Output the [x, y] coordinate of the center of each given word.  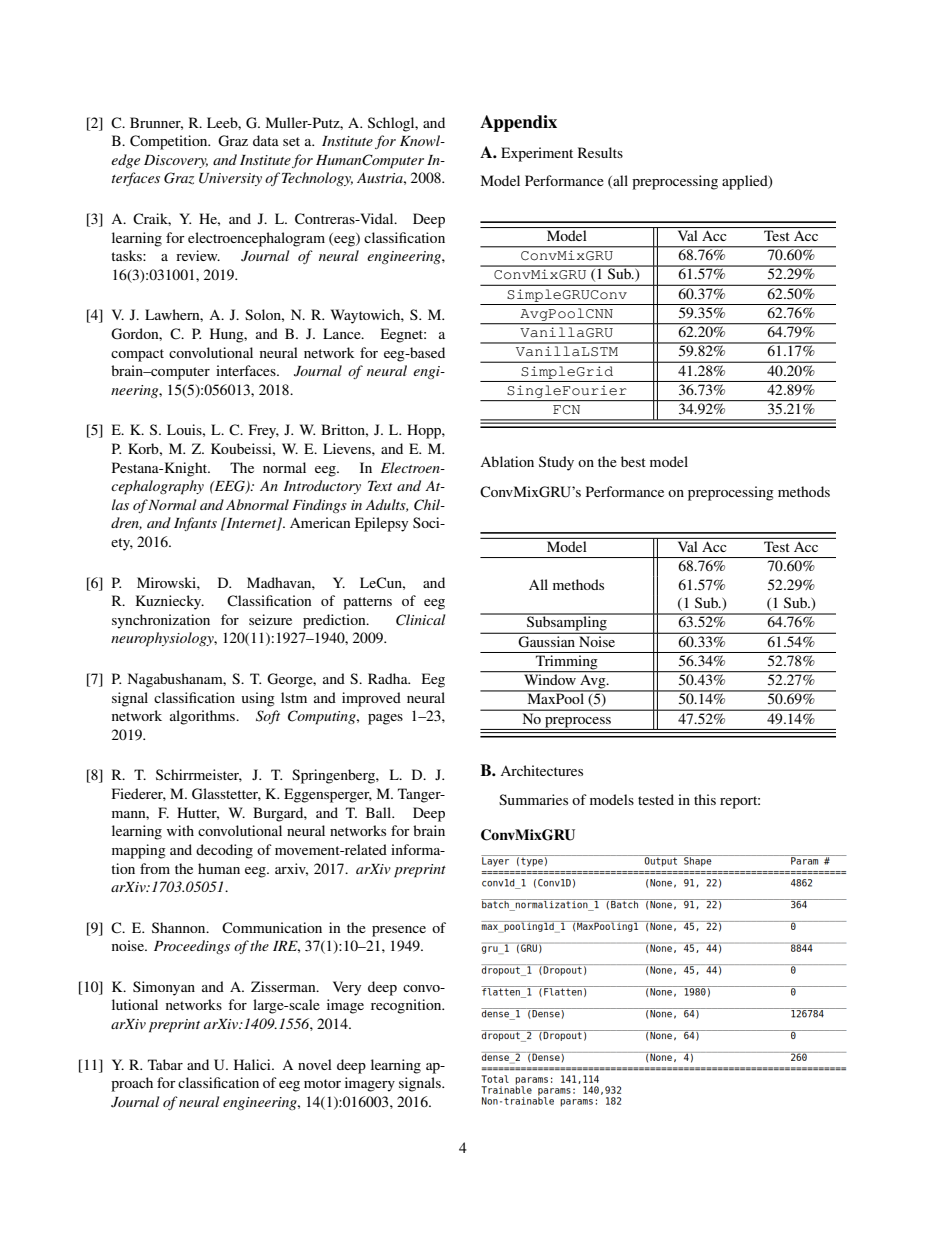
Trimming [567, 663]
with [180, 830]
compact [137, 355]
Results [600, 152]
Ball [380, 812]
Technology [317, 179]
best [633, 461]
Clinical [421, 620]
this [705, 799]
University [230, 179]
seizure [270, 619]
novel [315, 1064]
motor [322, 1083]
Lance [343, 333]
